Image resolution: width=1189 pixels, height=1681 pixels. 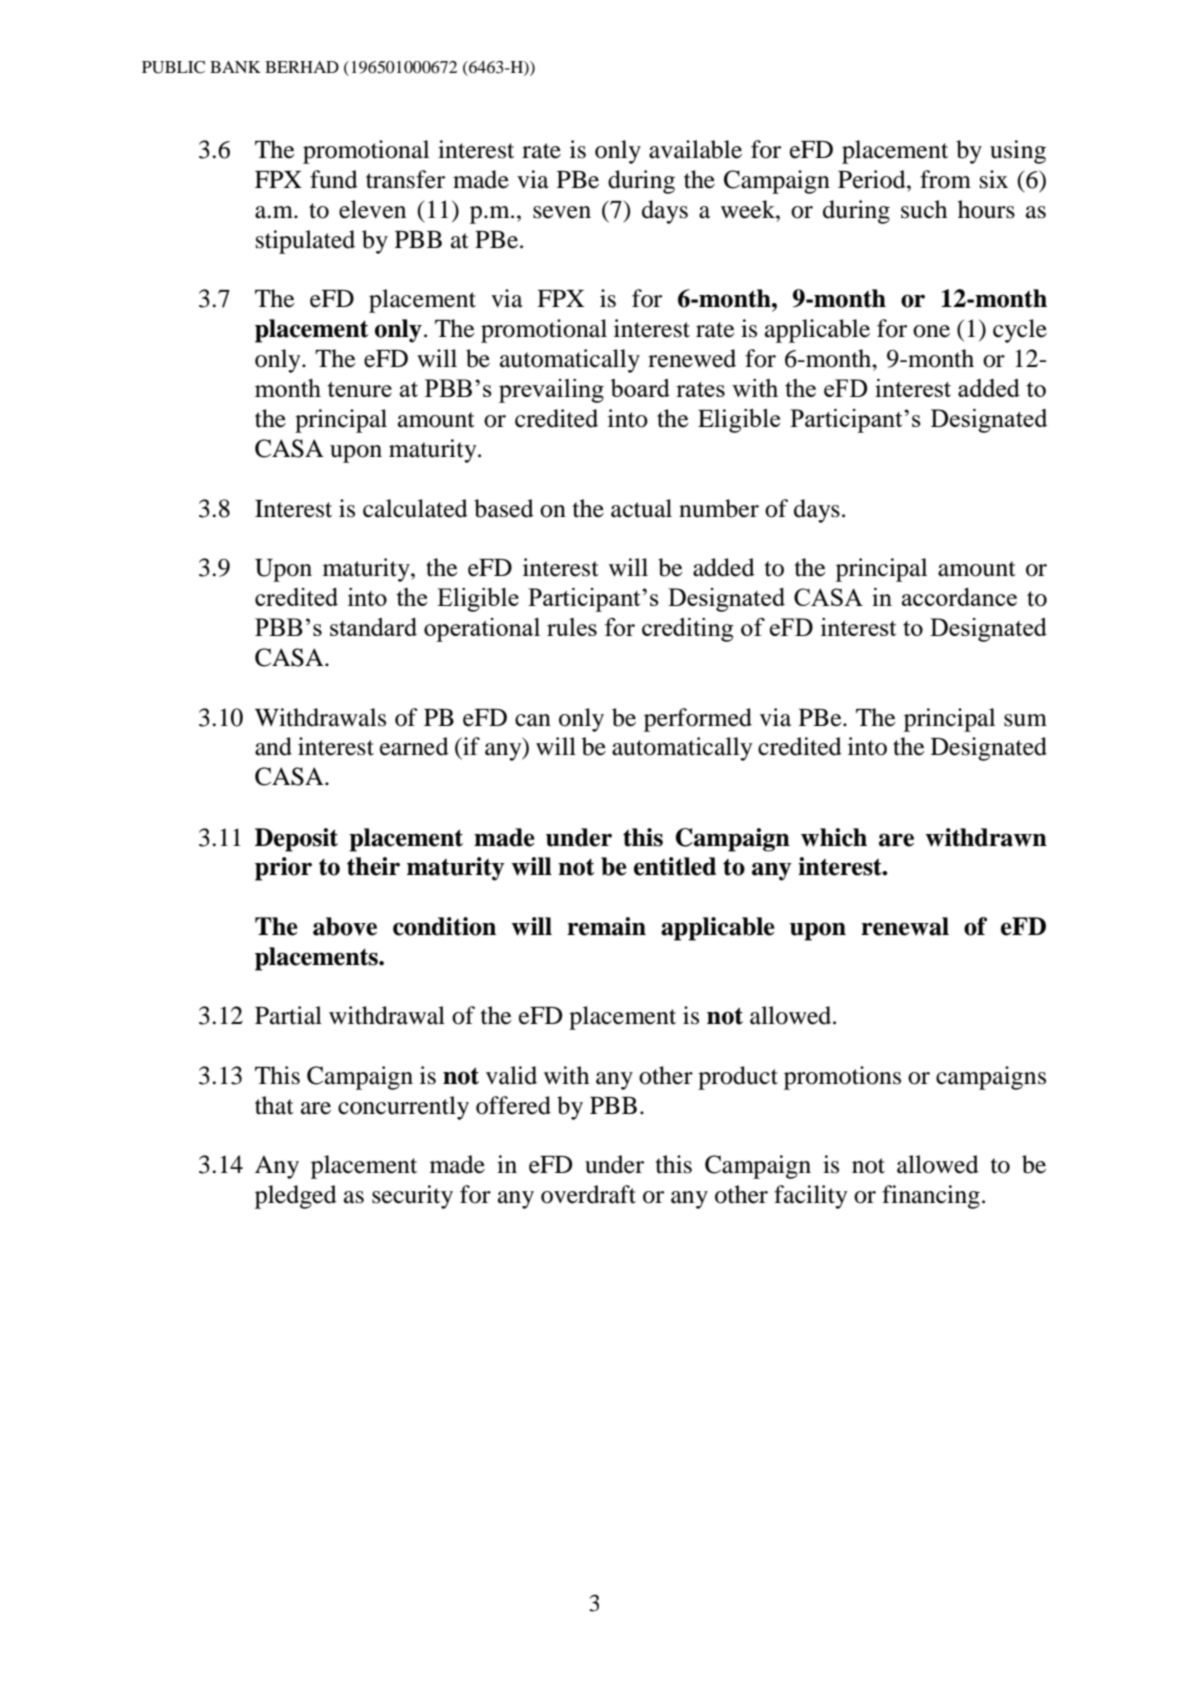 I want to click on from, so click(x=945, y=179).
